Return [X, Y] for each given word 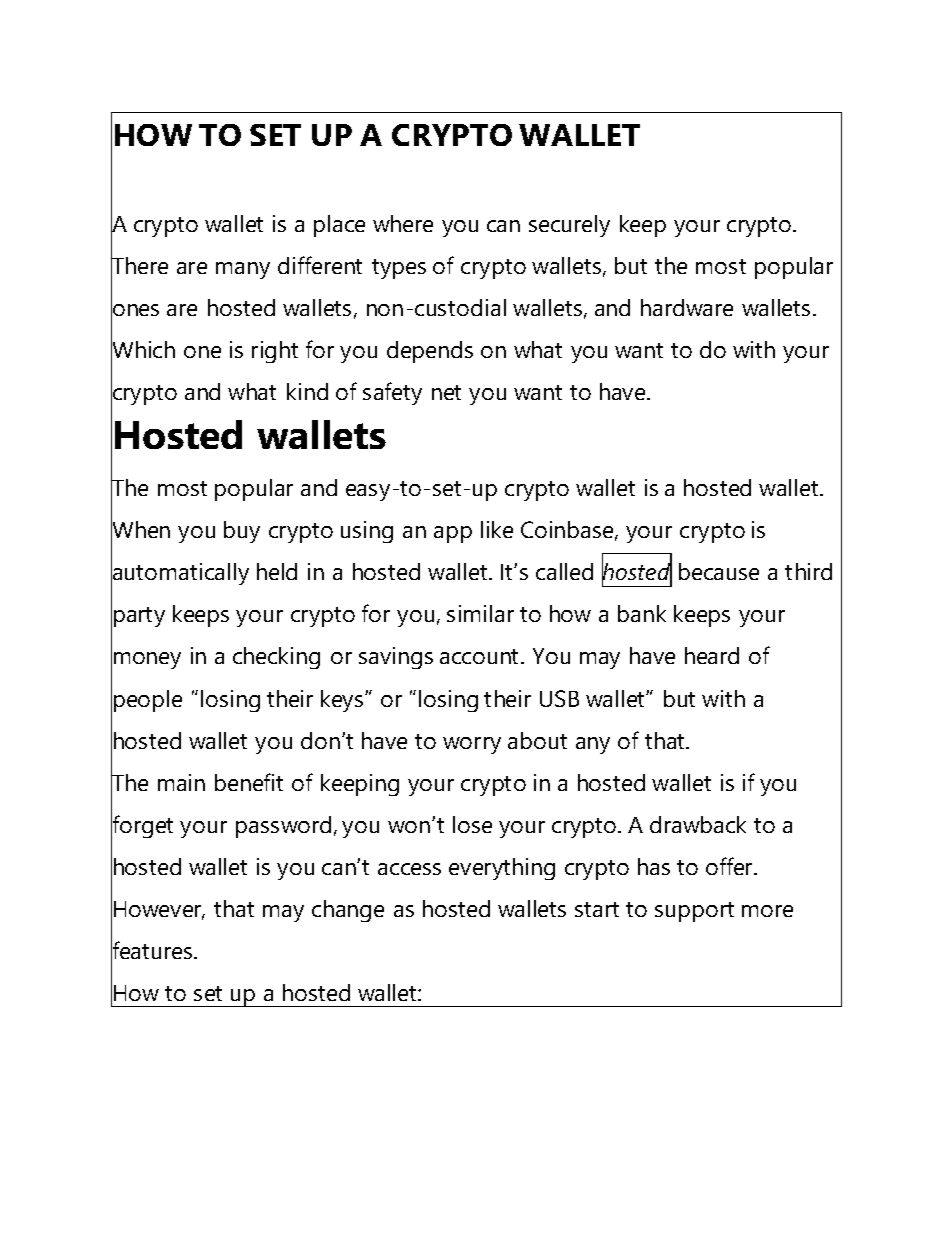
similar [480, 613]
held [277, 571]
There [139, 266]
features [153, 950]
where [403, 223]
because [719, 571]
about [537, 740]
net [446, 392]
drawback [698, 824]
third [808, 571]
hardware [687, 307]
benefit [249, 782]
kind [307, 391]
